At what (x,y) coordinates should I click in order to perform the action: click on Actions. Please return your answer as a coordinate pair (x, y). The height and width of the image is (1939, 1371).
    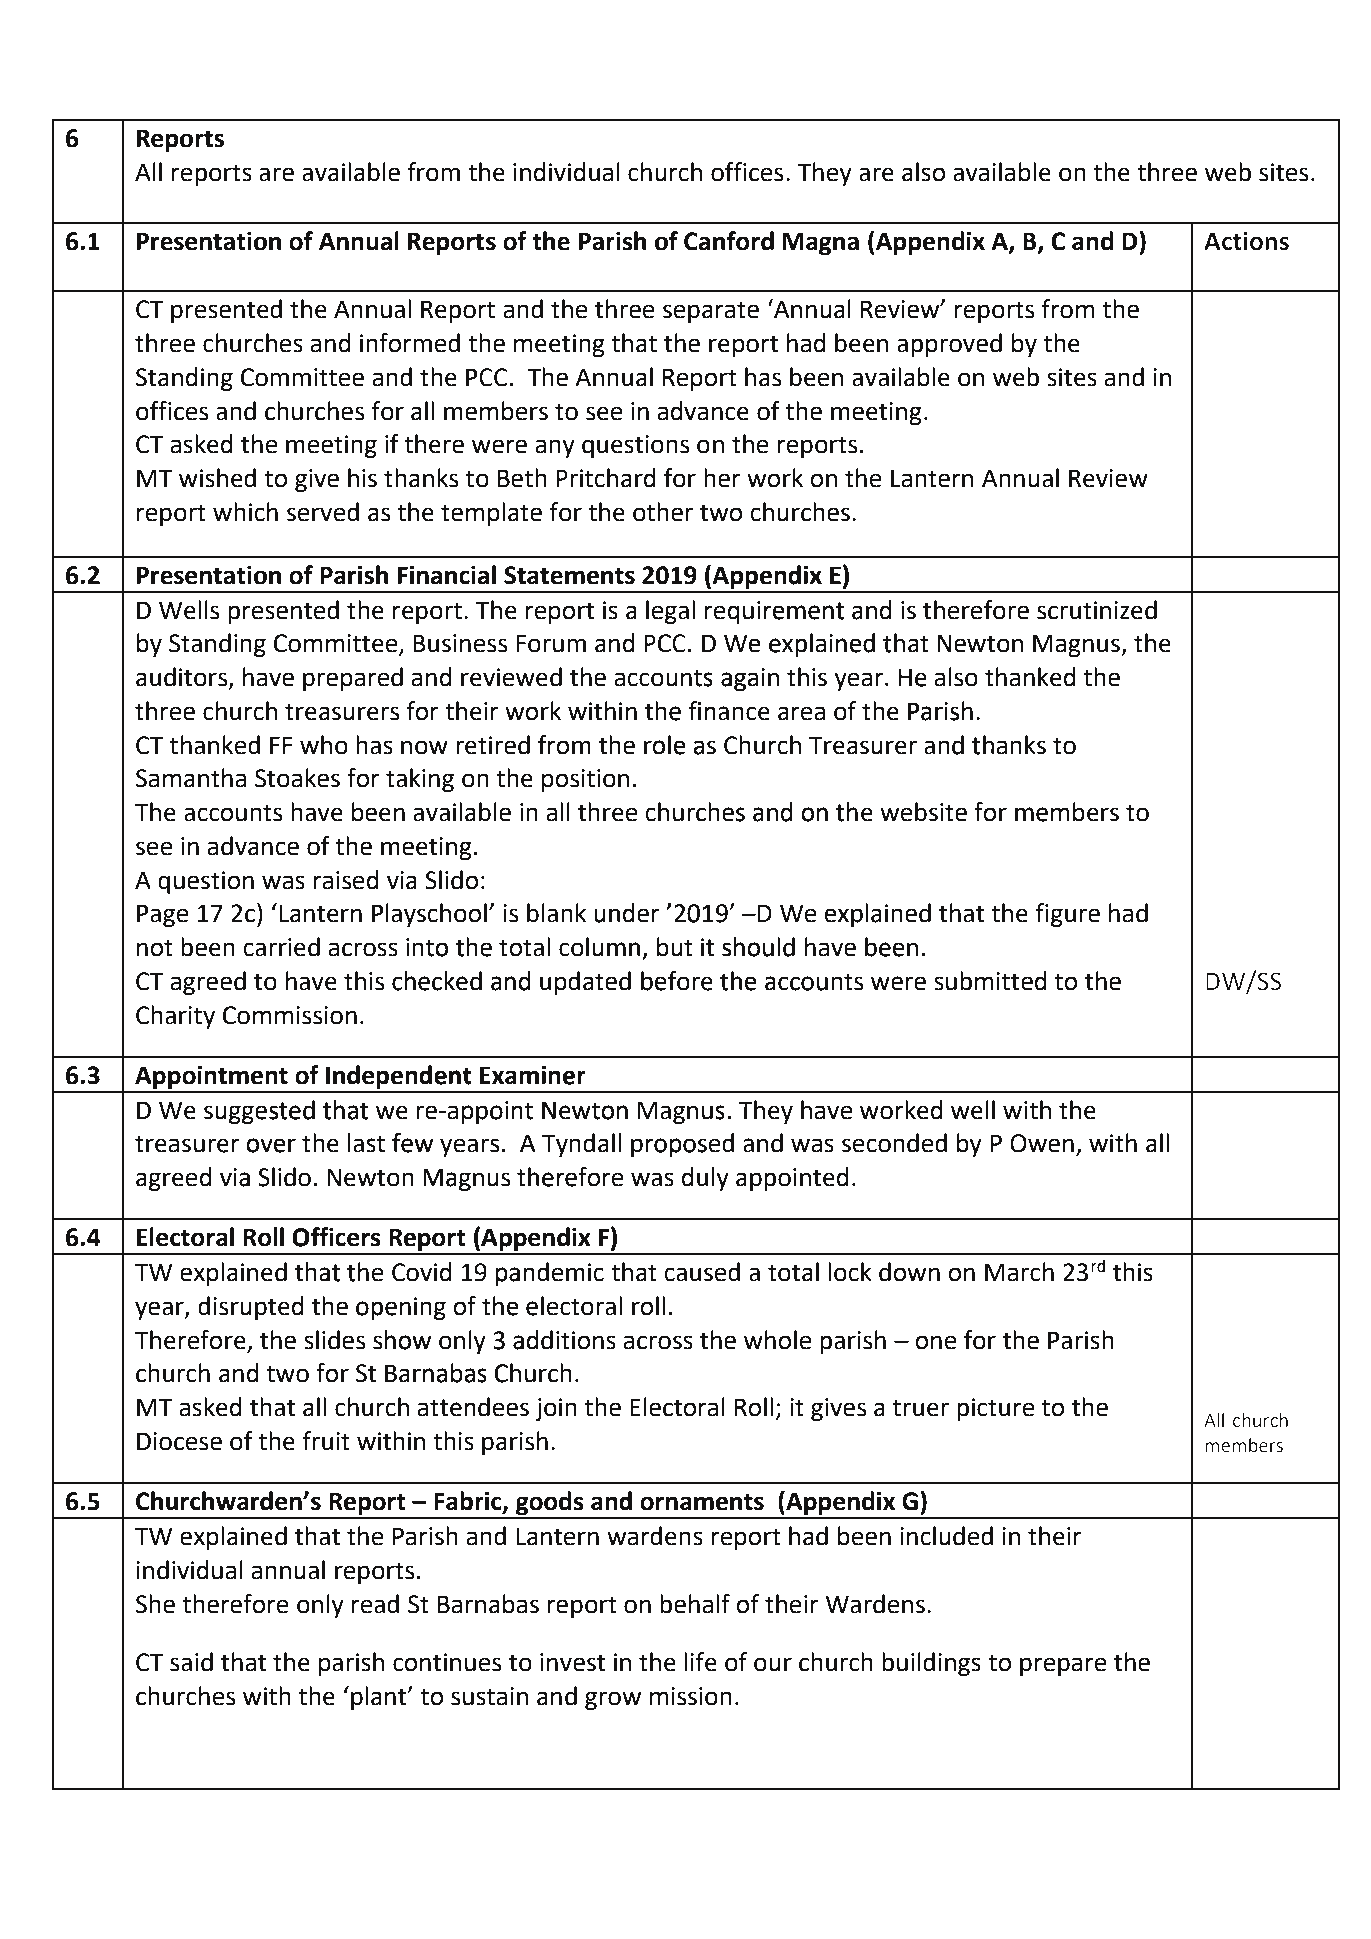
    Looking at the image, I should click on (1246, 241).
